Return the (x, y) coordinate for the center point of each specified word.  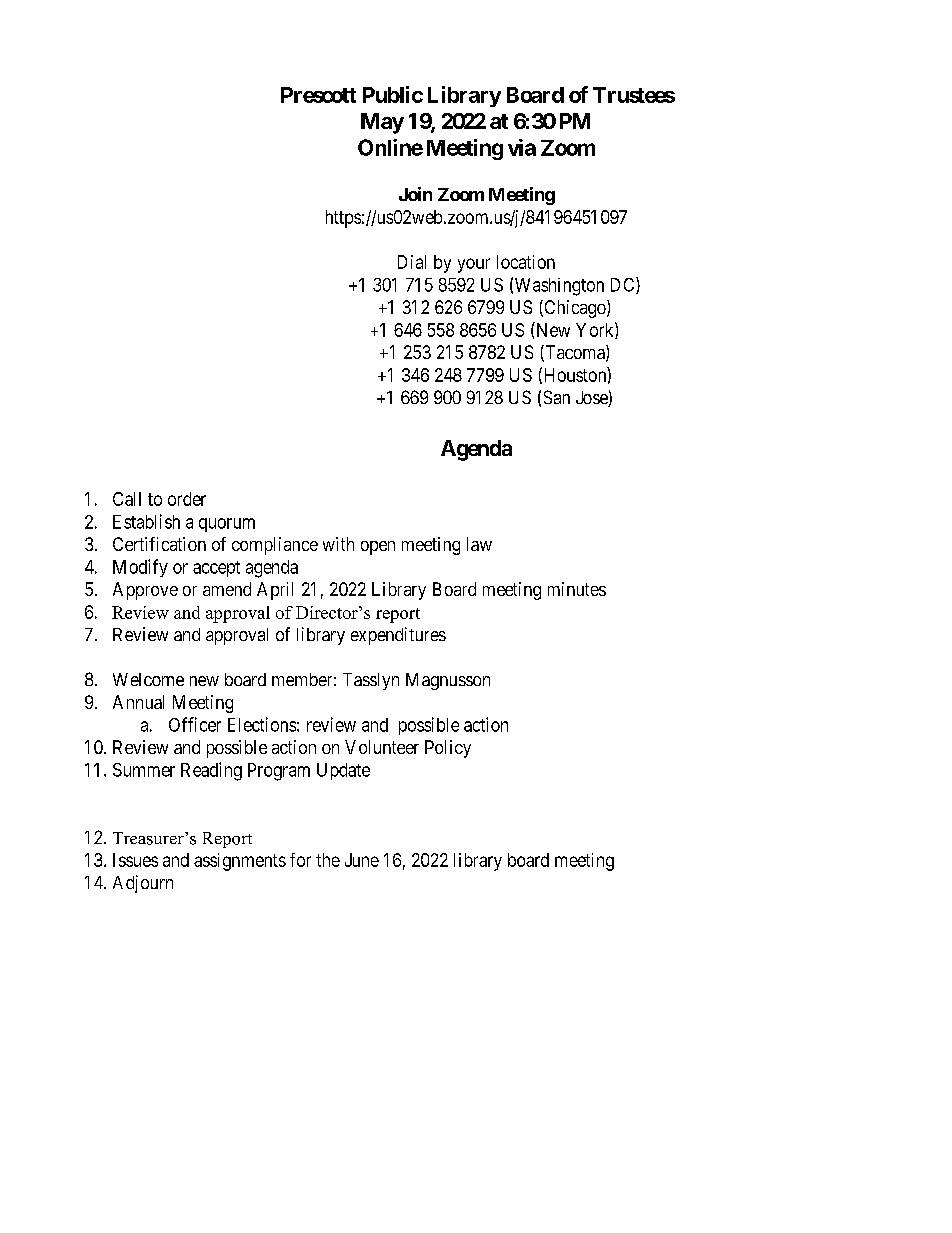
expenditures (398, 636)
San (557, 397)
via (522, 147)
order (187, 499)
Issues (135, 860)
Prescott (318, 95)
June (362, 860)
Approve (145, 591)
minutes (577, 589)
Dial (412, 262)
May (382, 123)
